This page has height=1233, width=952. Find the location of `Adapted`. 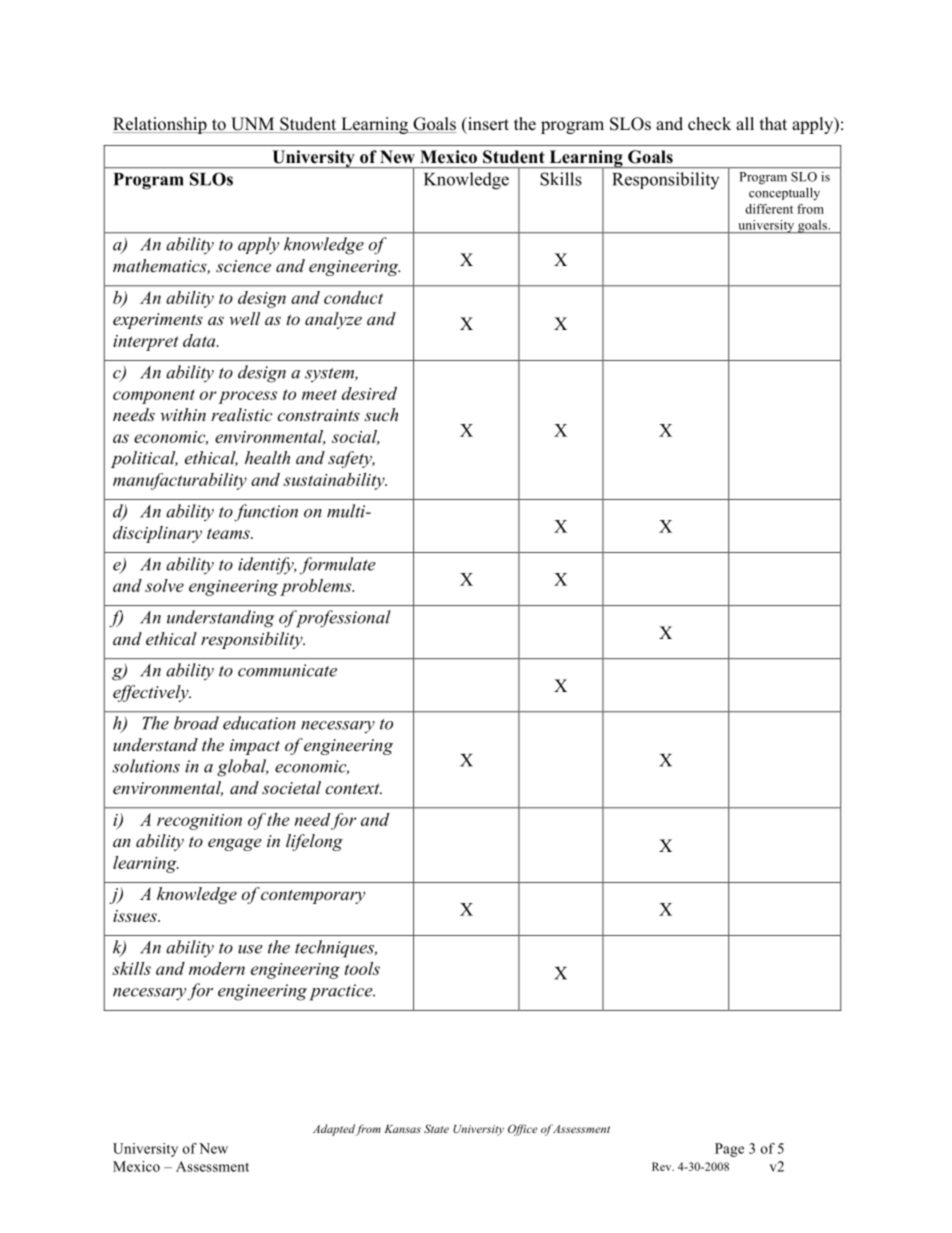

Adapted is located at coordinates (334, 1130).
